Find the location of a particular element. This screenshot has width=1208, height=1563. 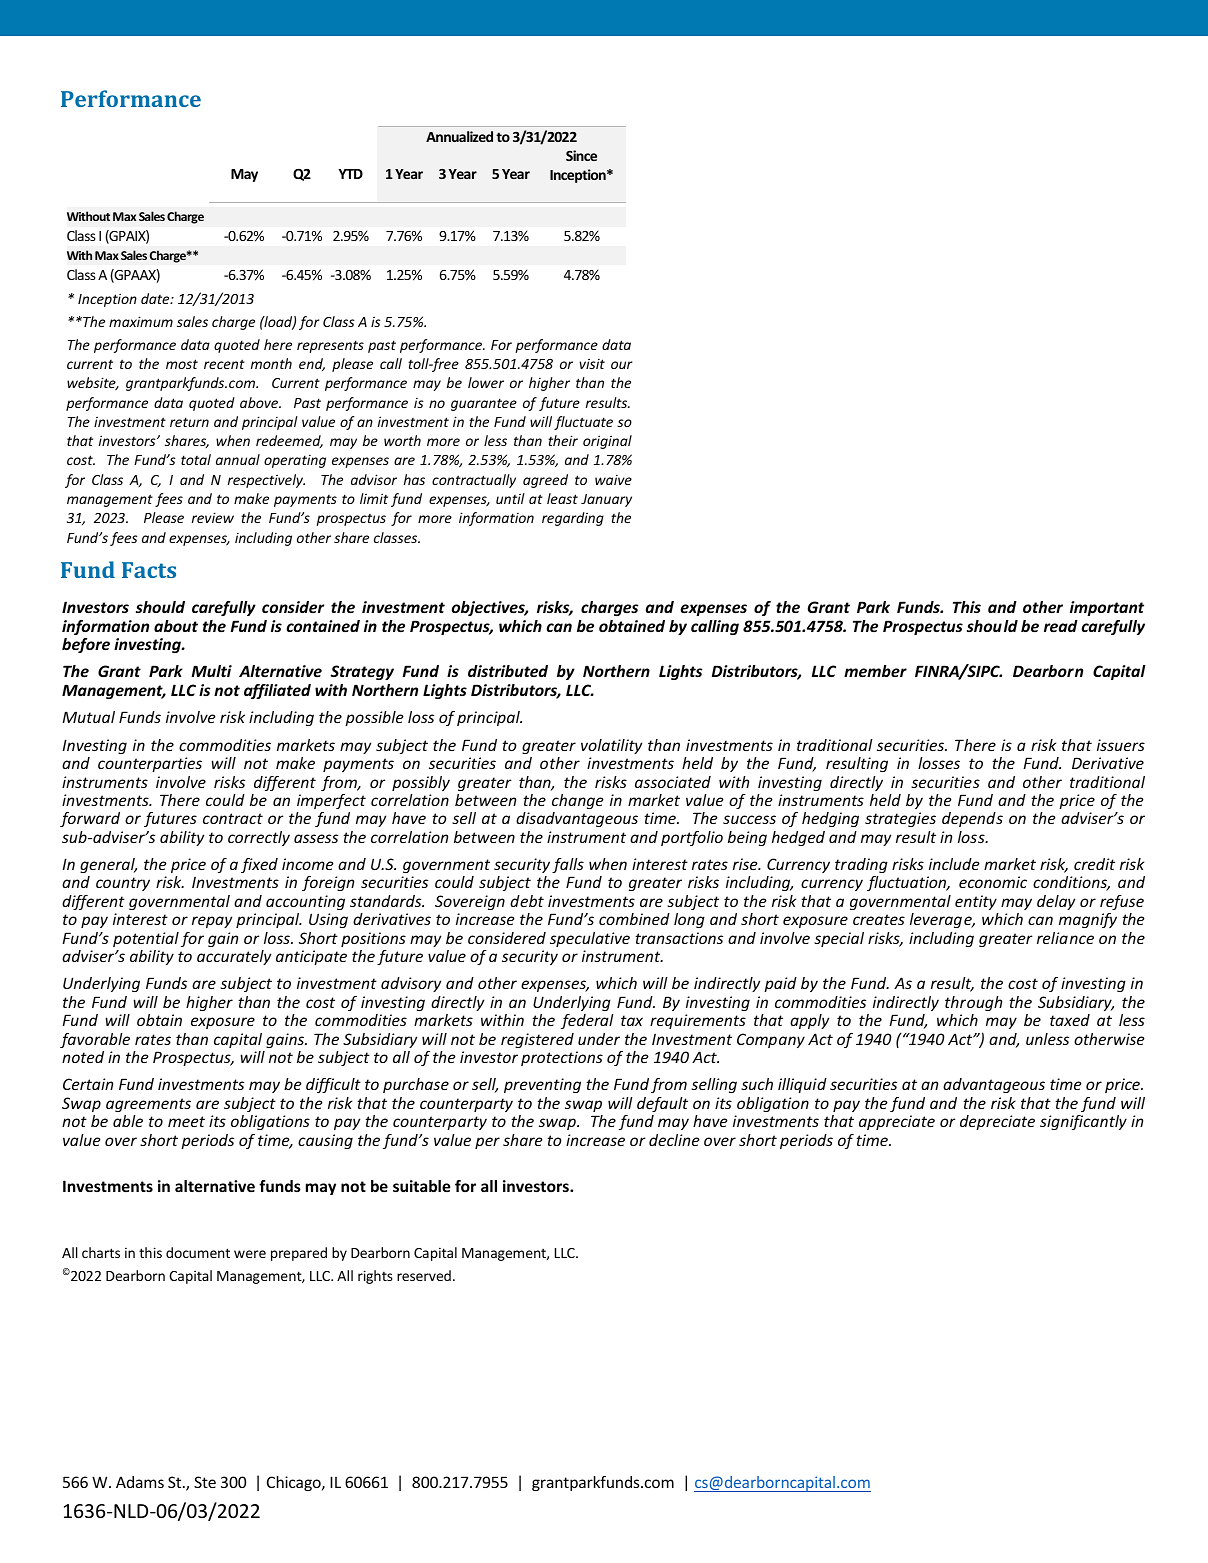

review is located at coordinates (213, 517).
